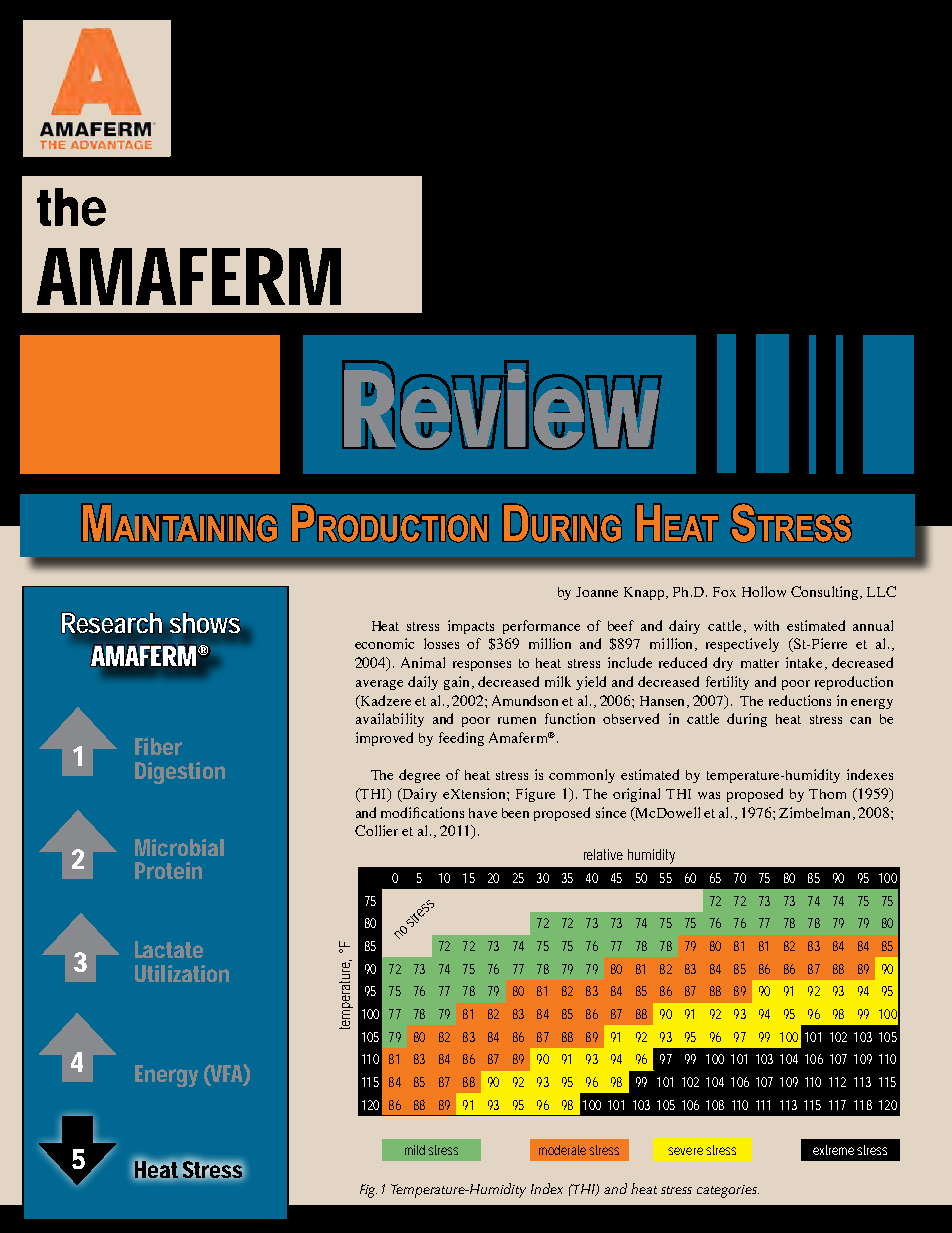  I want to click on moderate, so click(562, 1150).
